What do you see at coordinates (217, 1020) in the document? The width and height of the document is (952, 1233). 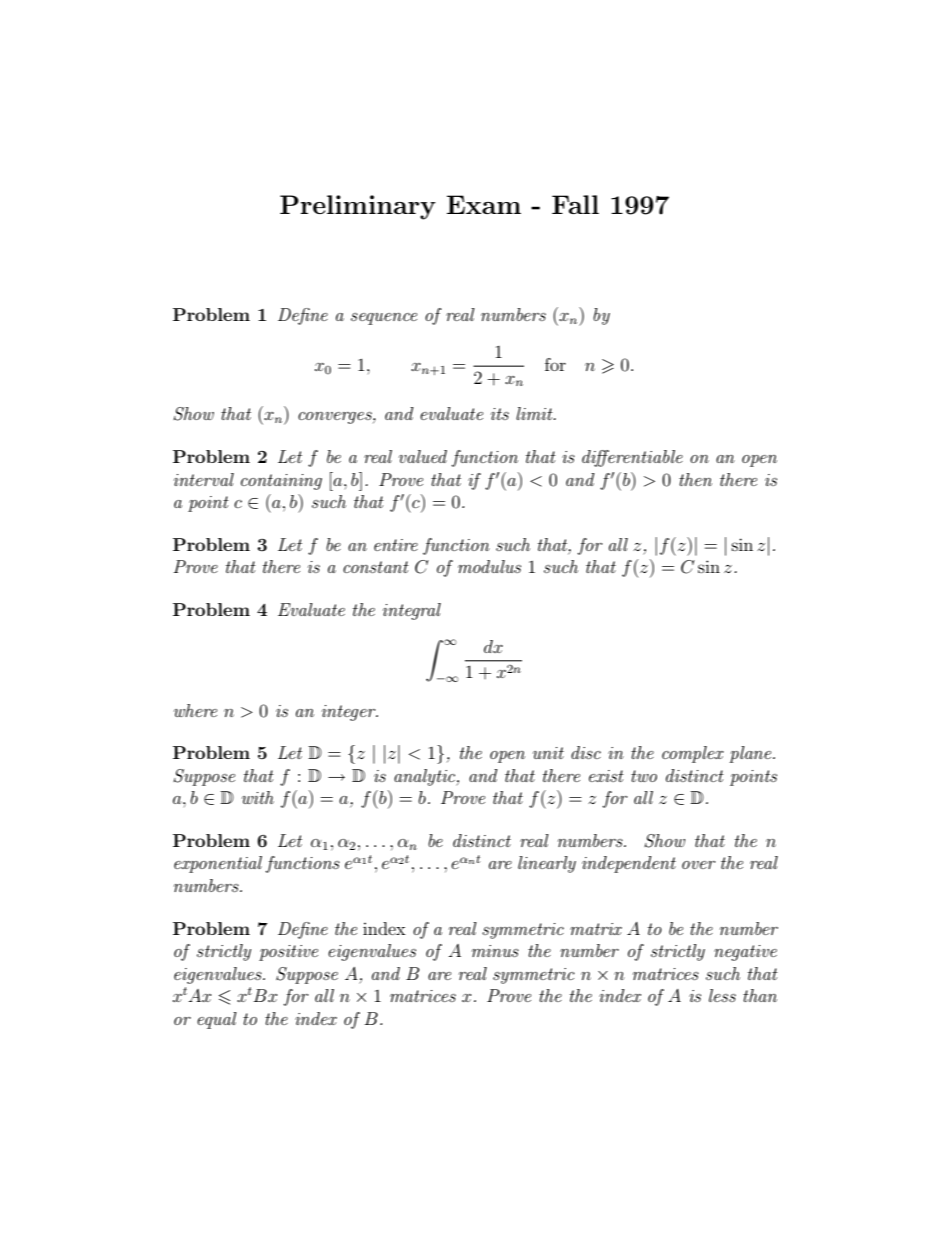 I see `equal` at bounding box center [217, 1020].
